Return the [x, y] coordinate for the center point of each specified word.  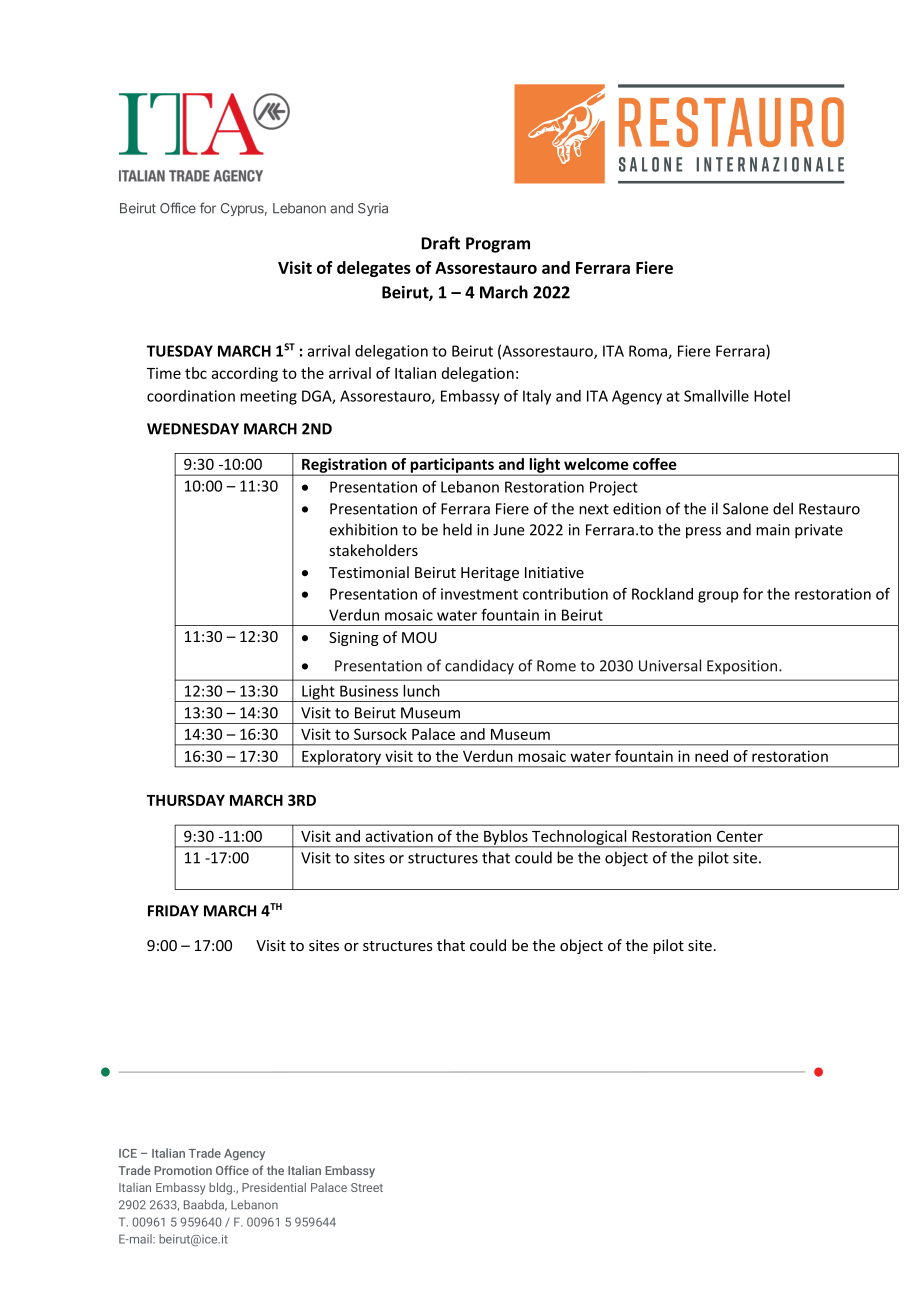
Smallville [716, 396]
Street [367, 1187]
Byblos [506, 838]
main [773, 530]
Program [498, 245]
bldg [222, 1188]
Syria [373, 209]
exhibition [363, 529]
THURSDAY [186, 800]
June [509, 530]
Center [740, 836]
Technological [579, 838]
